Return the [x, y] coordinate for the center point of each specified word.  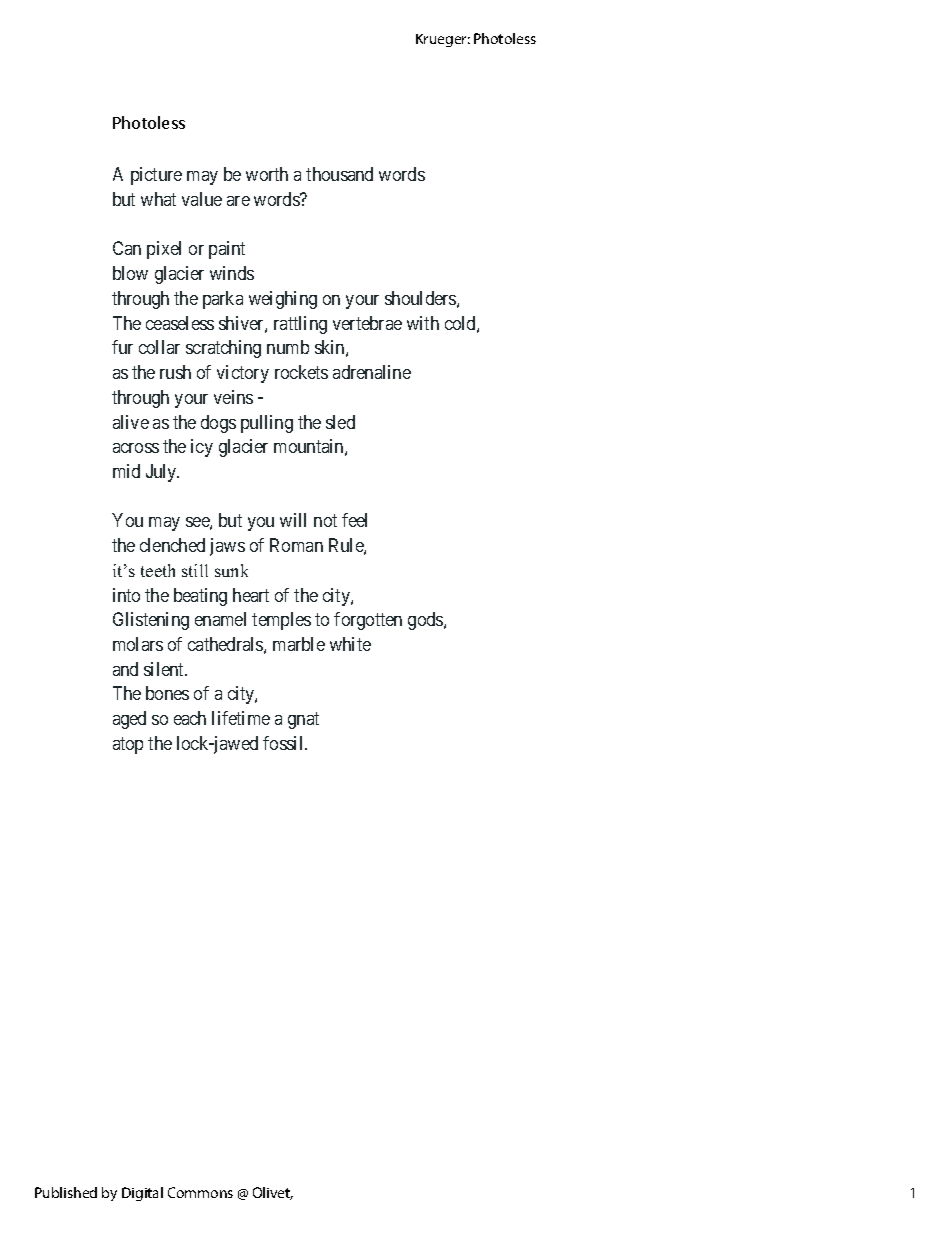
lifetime [241, 718]
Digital [142, 1194]
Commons [200, 1192]
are [238, 201]
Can [127, 248]
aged [129, 720]
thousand [339, 174]
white [350, 644]
